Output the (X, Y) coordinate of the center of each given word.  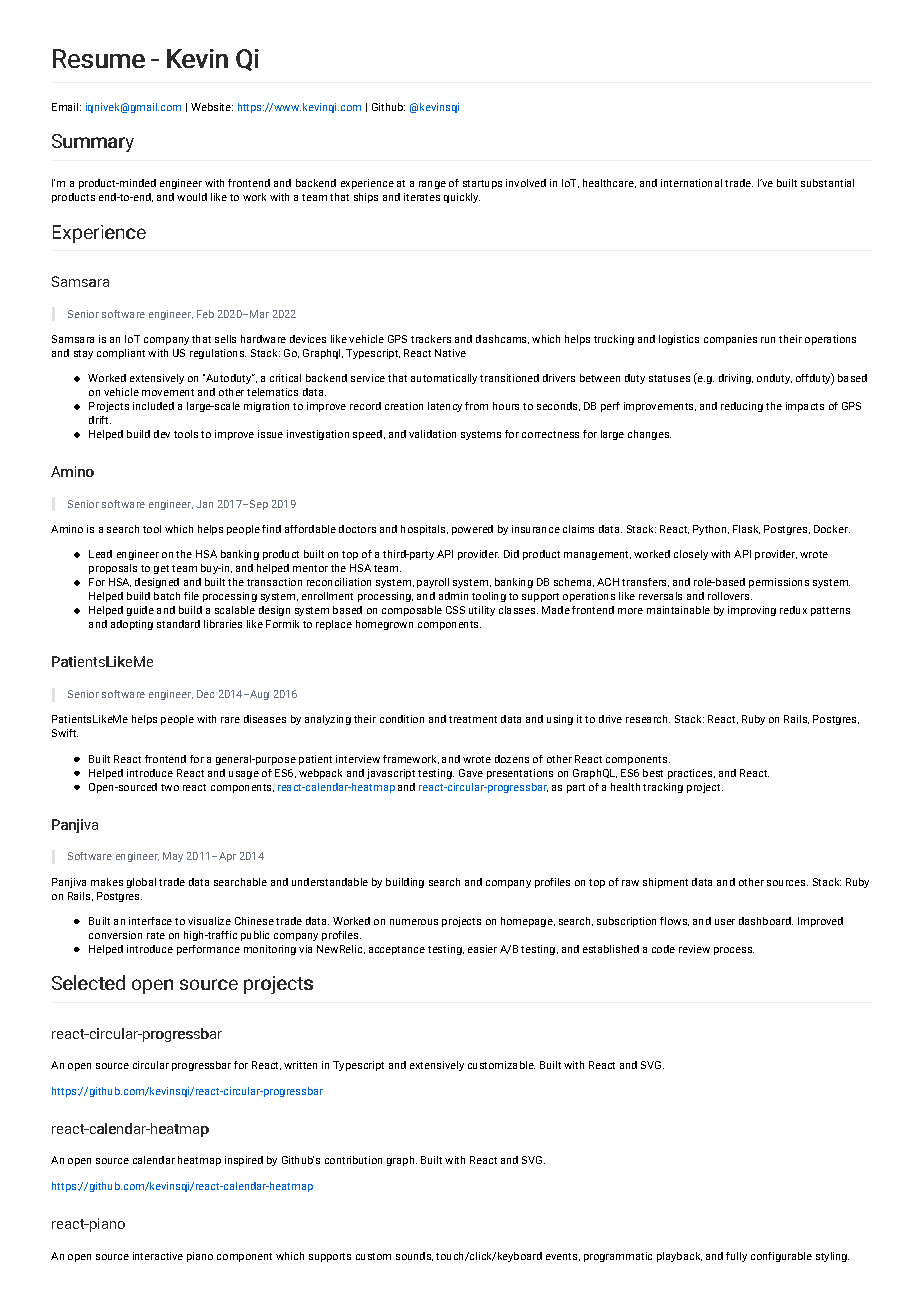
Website (212, 107)
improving (752, 611)
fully (736, 1257)
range (432, 185)
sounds (414, 1256)
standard (178, 624)
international (691, 183)
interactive (158, 1256)
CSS (455, 610)
